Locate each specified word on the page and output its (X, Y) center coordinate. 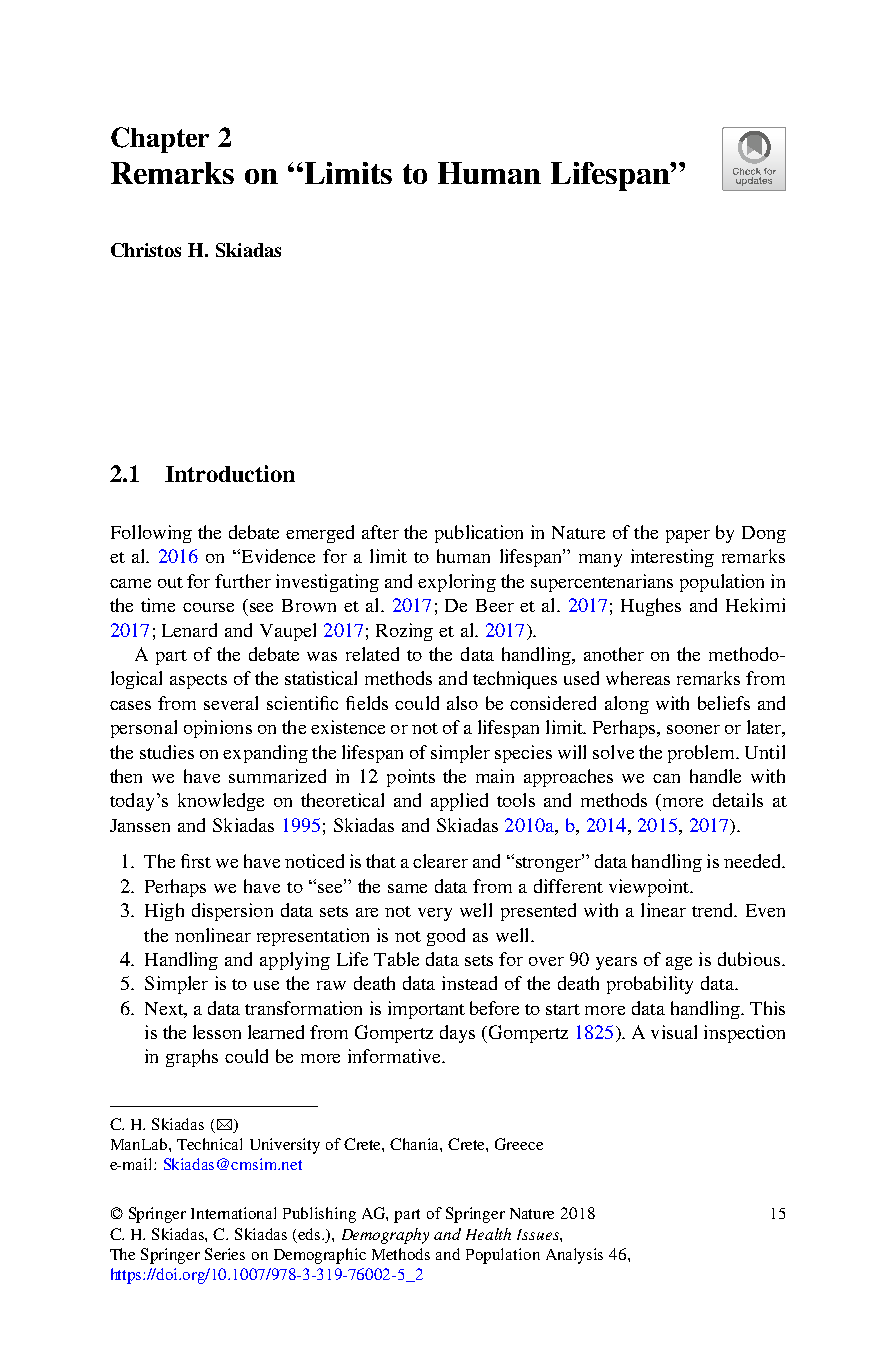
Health (488, 1234)
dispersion (232, 912)
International (233, 1213)
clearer (440, 861)
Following (151, 534)
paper (688, 536)
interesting (672, 558)
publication (479, 534)
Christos (146, 250)
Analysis (574, 1256)
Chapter (160, 140)
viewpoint (650, 888)
